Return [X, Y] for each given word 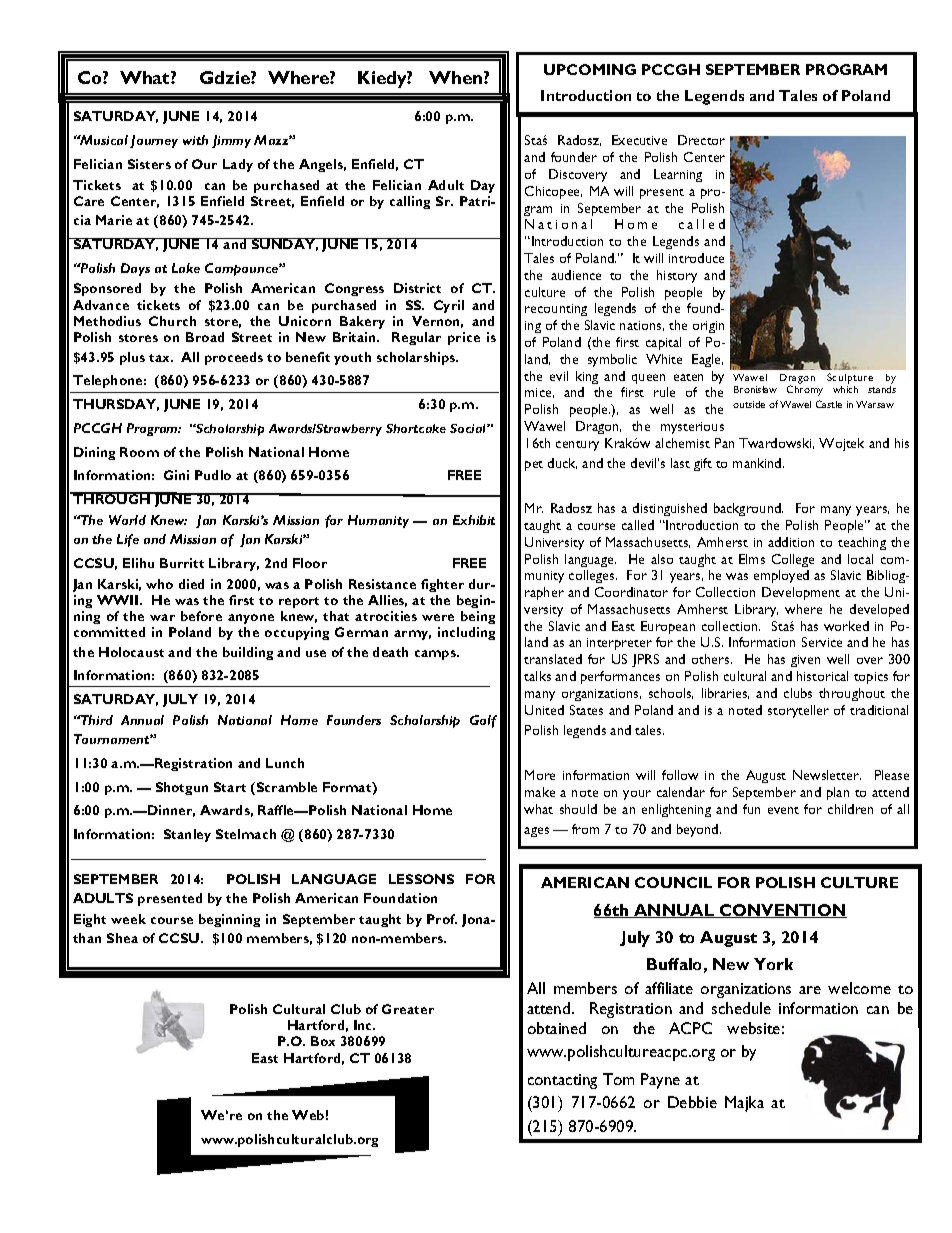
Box [323, 1041]
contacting [562, 1081]
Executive [639, 140]
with [195, 140]
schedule [741, 1008]
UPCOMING [590, 69]
